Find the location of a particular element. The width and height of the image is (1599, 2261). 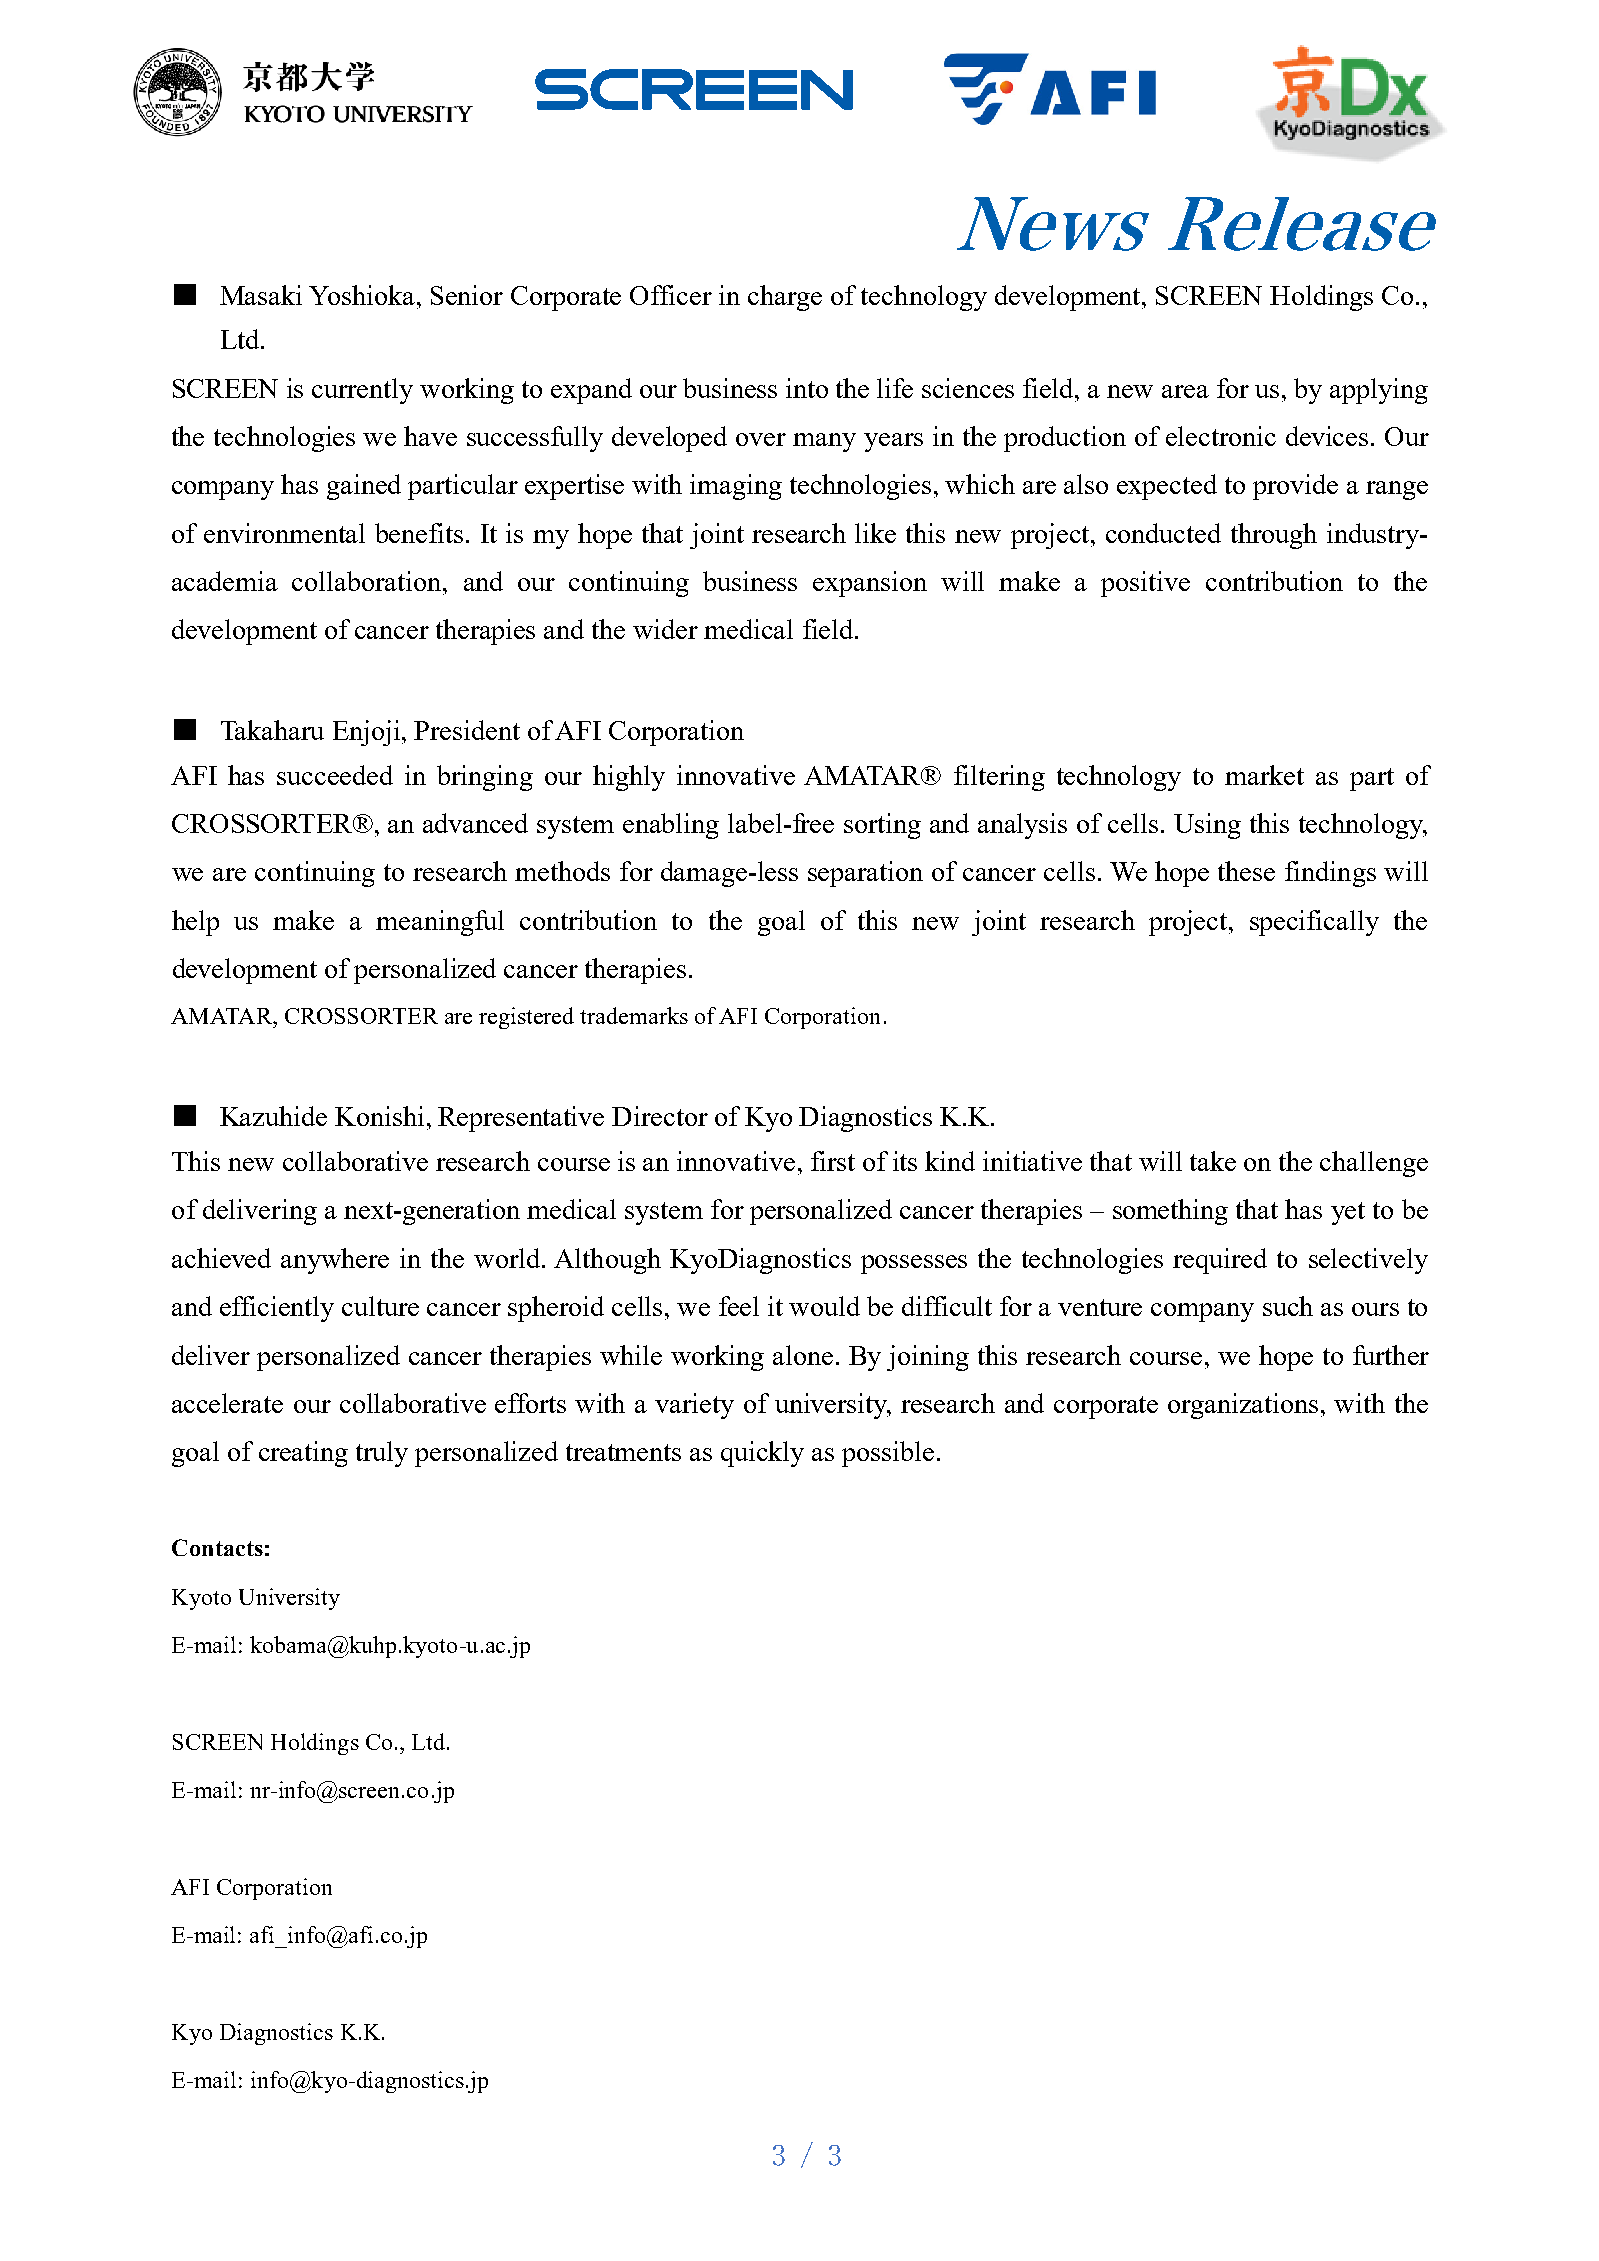

area is located at coordinates (1185, 391).
